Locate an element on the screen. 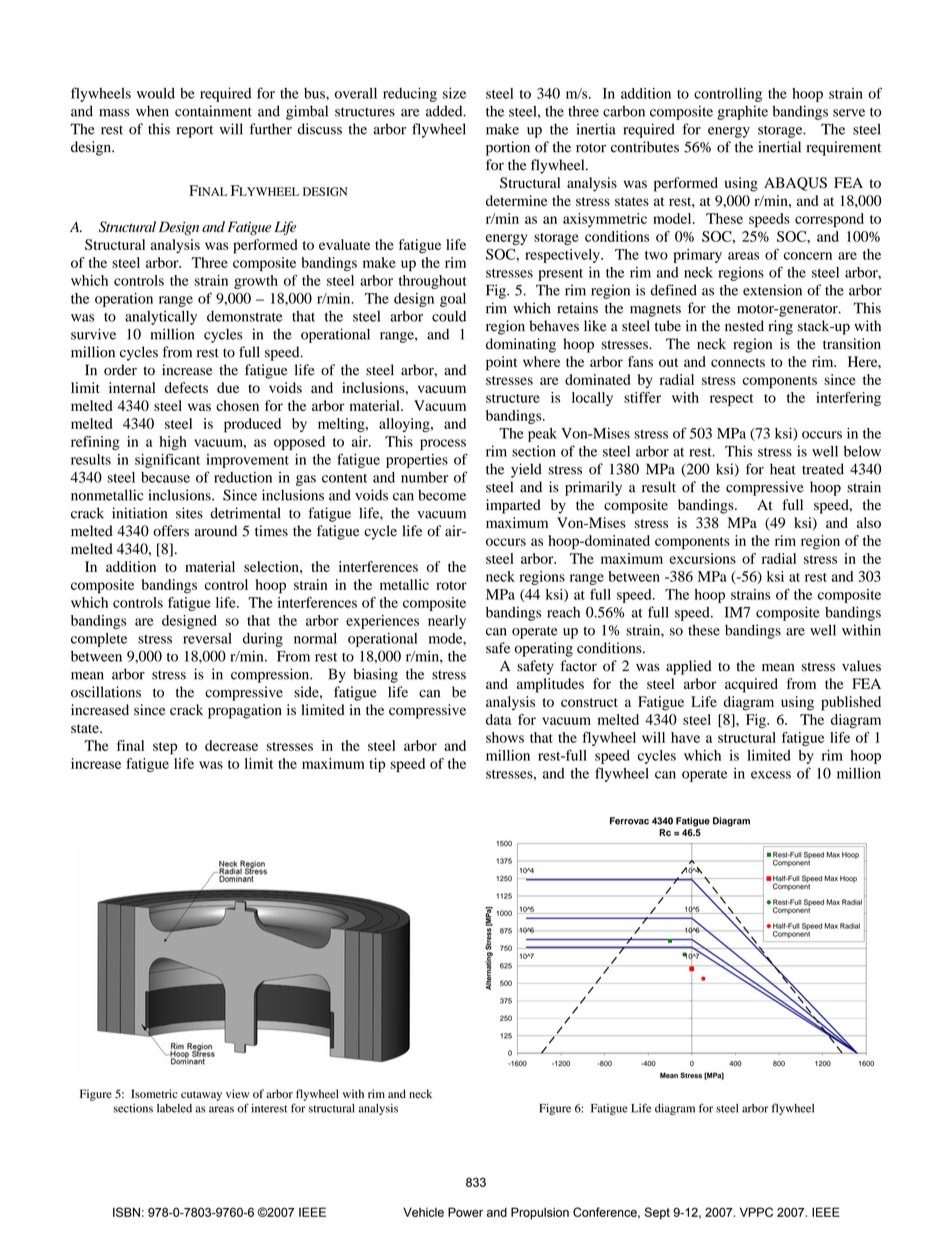 This screenshot has height=1233, width=952. dominating is located at coordinates (521, 345).
